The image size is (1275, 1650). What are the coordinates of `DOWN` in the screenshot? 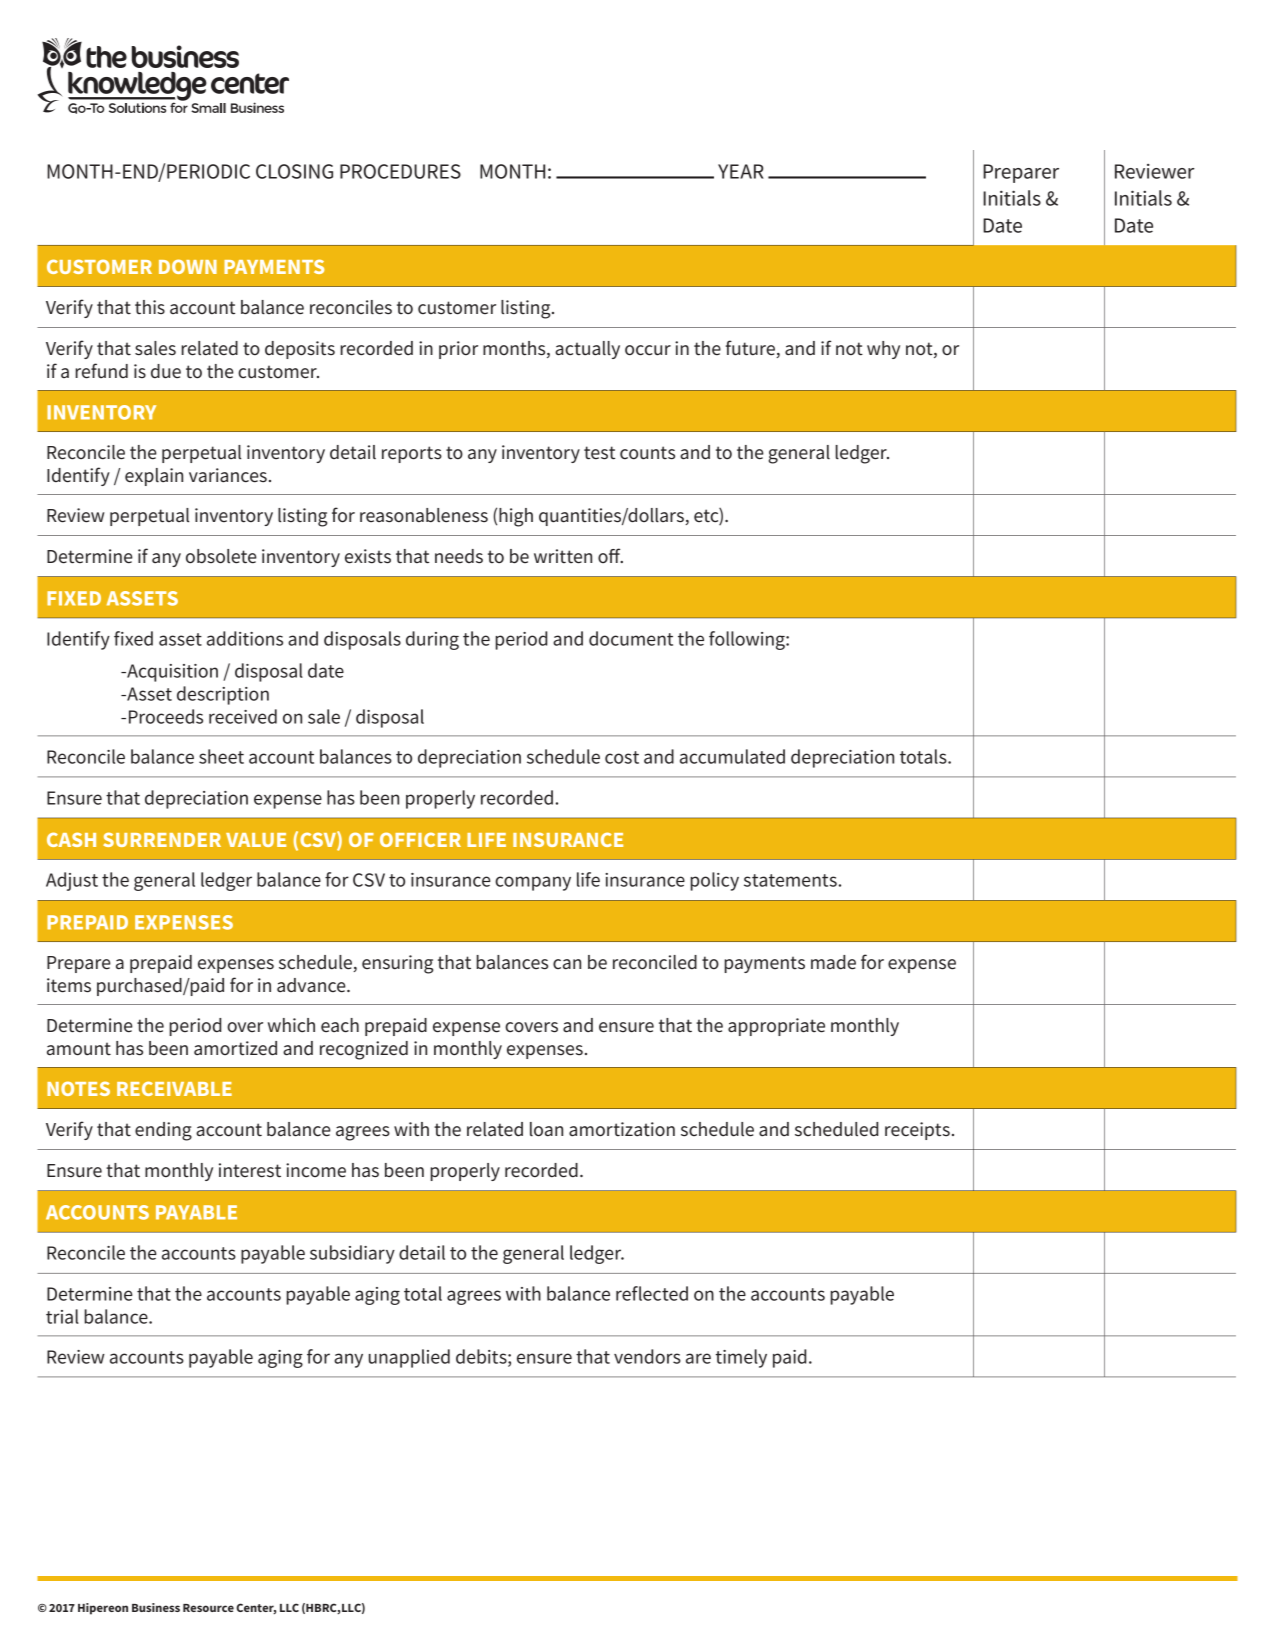 It's located at (188, 266).
